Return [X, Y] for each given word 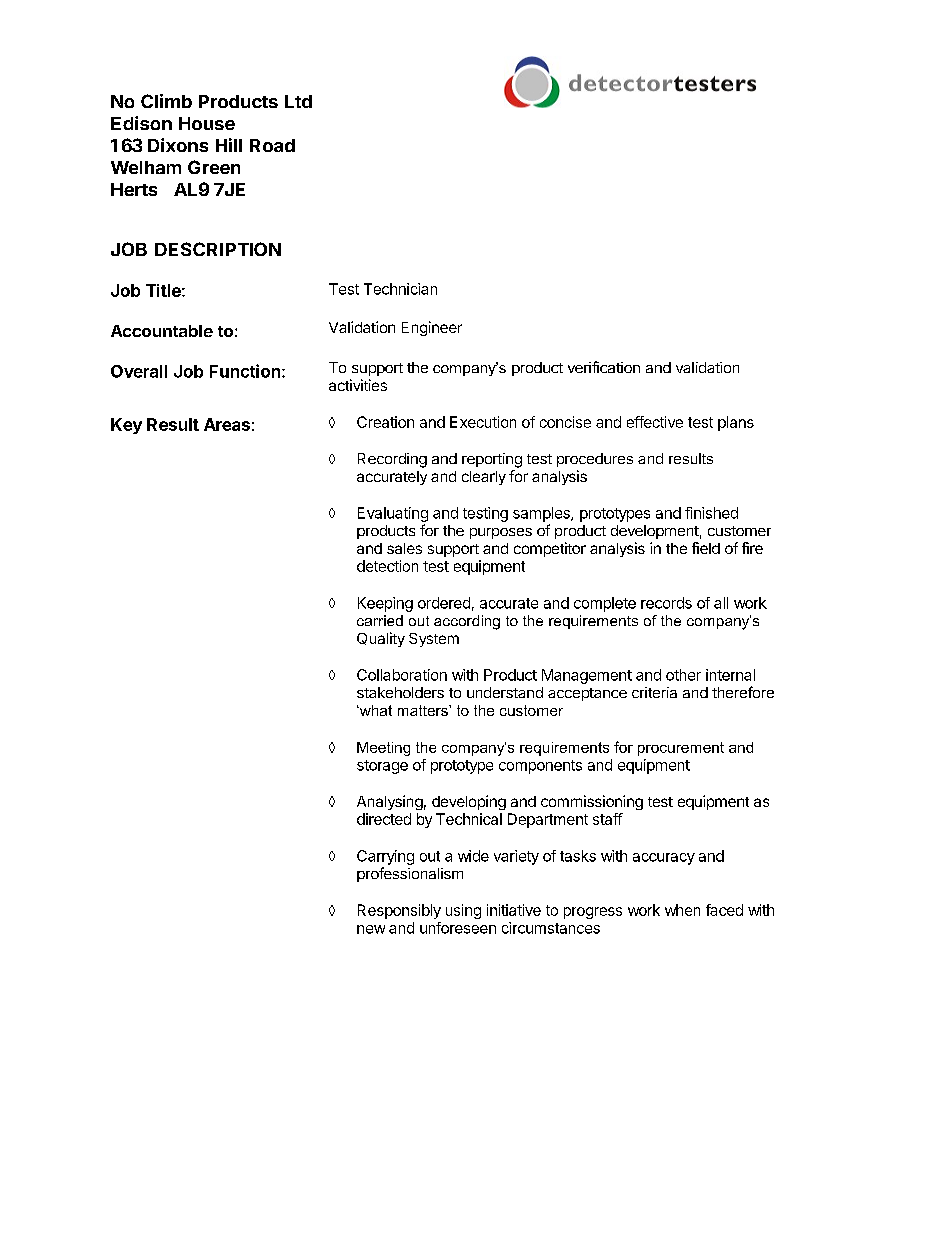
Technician [400, 289]
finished [711, 513]
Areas [227, 424]
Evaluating [393, 514]
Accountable [162, 331]
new [371, 929]
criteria [654, 692]
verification [604, 367]
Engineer [432, 328]
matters [424, 710]
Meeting [383, 749]
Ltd [298, 101]
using [463, 911]
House [207, 123]
